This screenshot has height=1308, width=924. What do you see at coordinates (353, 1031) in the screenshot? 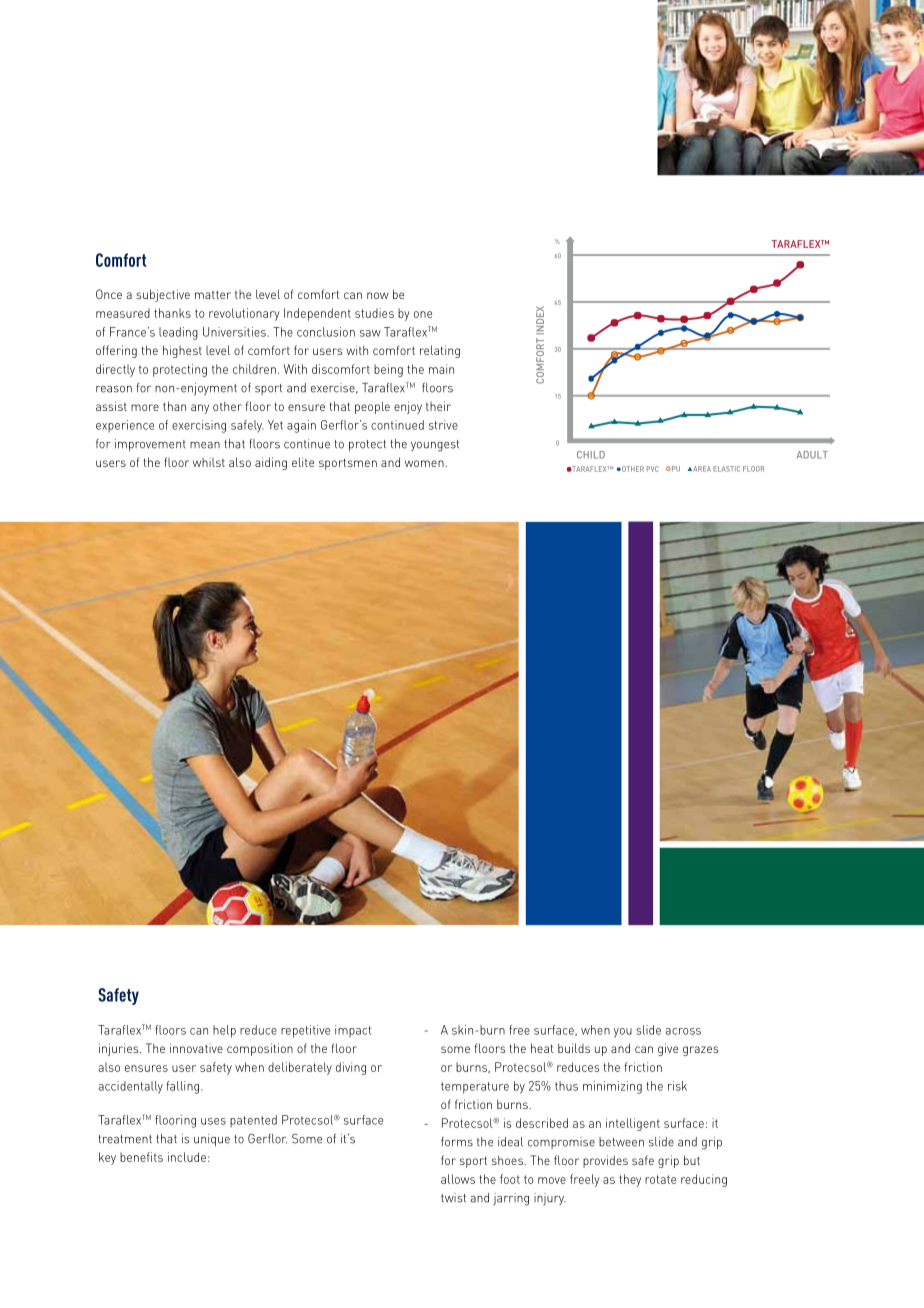
I see `impact` at bounding box center [353, 1031].
